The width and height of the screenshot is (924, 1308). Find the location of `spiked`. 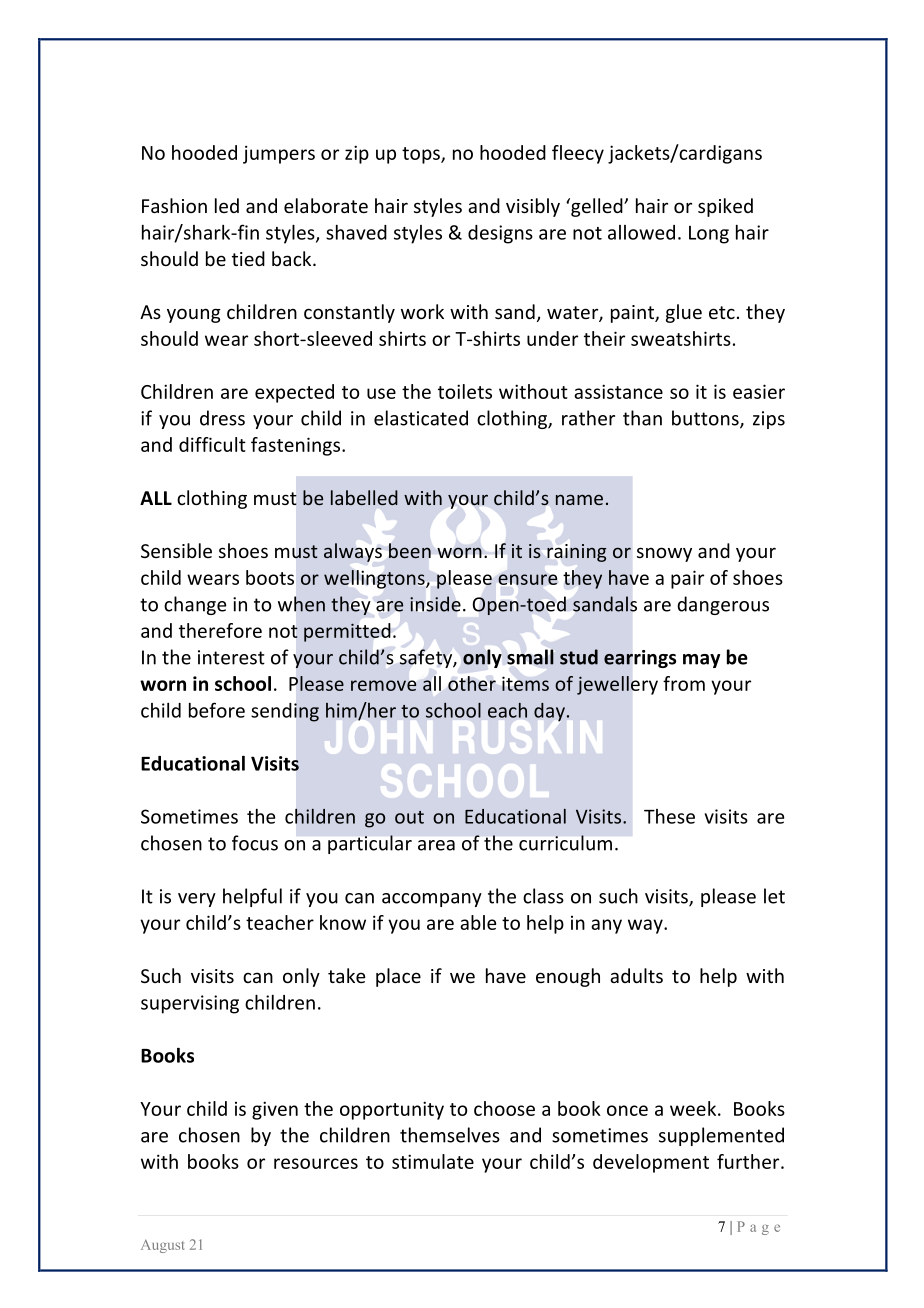

spiked is located at coordinates (725, 207).
